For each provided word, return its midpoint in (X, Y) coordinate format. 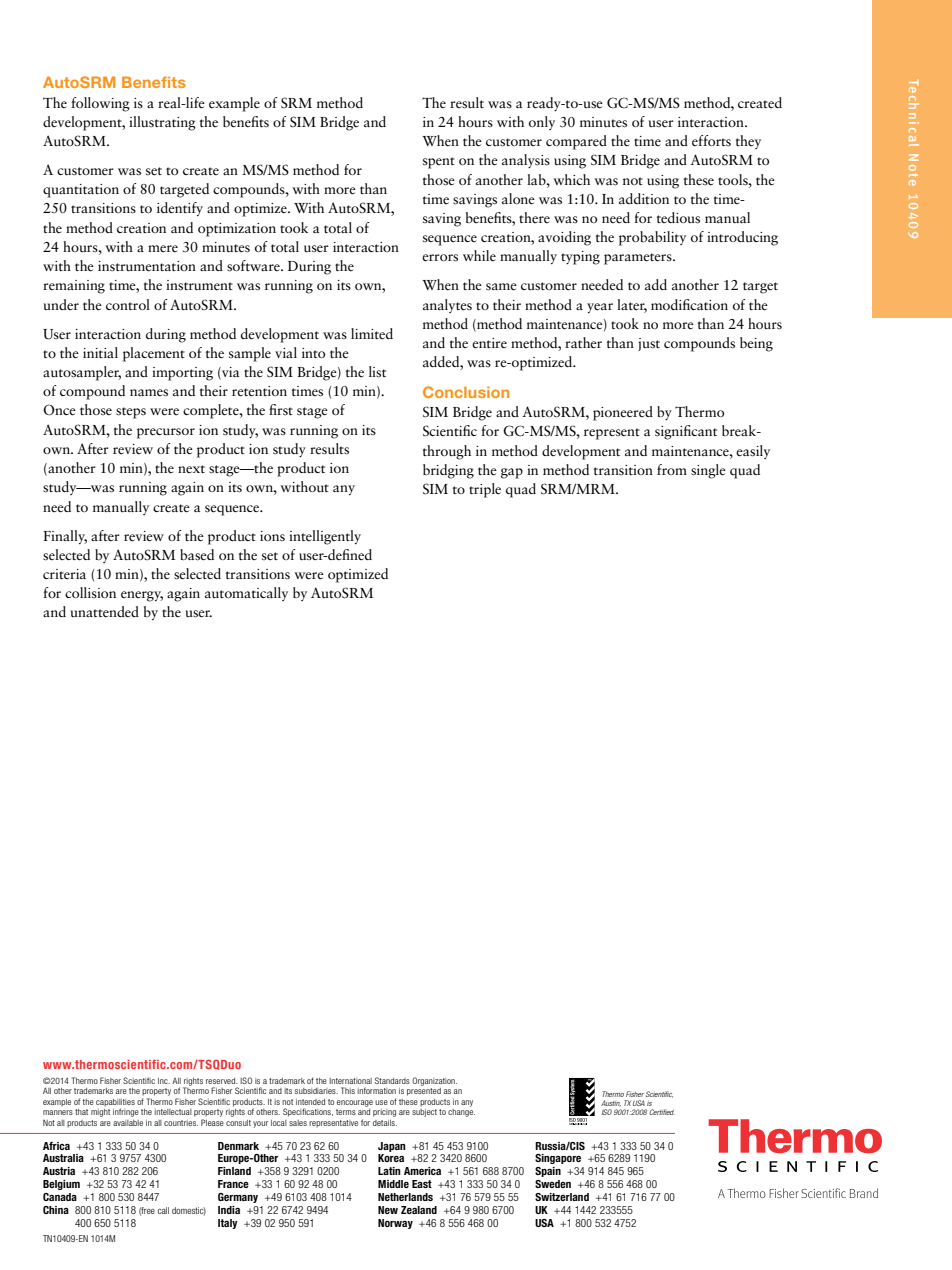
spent (439, 163)
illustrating (162, 123)
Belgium (61, 1185)
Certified (662, 1112)
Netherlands (405, 1197)
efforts (711, 141)
